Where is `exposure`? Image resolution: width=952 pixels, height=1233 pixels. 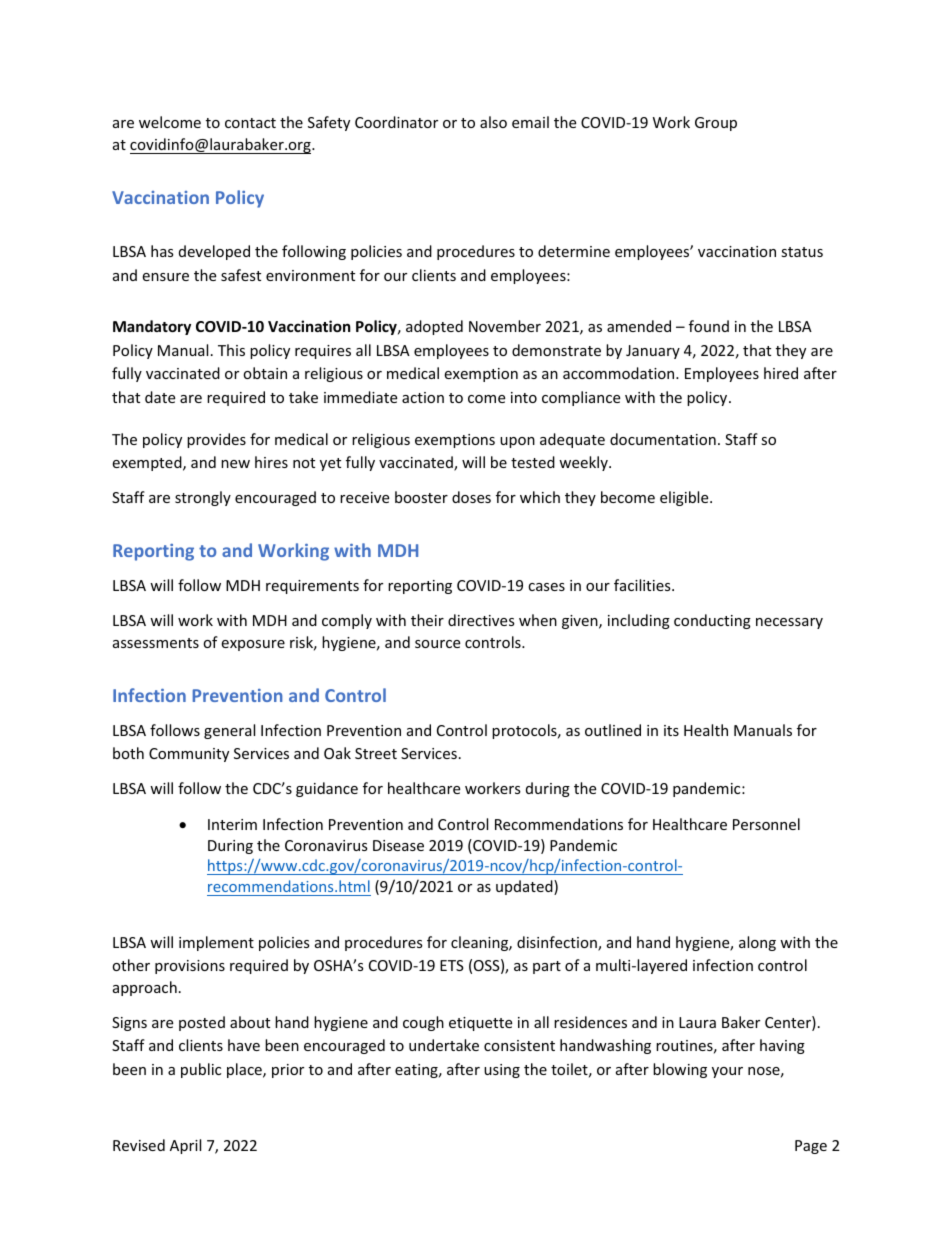 exposure is located at coordinates (253, 645).
